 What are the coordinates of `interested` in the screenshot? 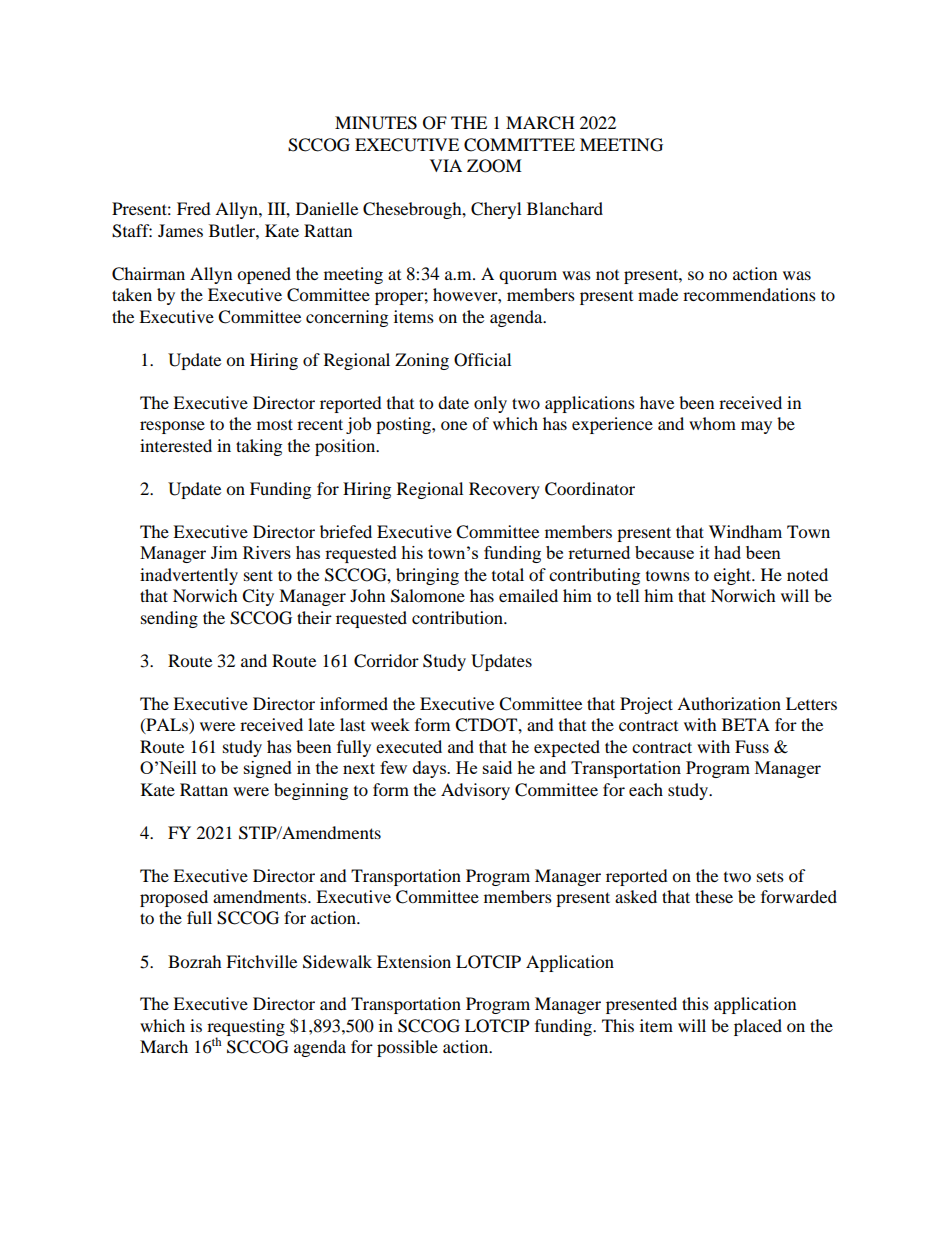 It's located at (176, 445).
